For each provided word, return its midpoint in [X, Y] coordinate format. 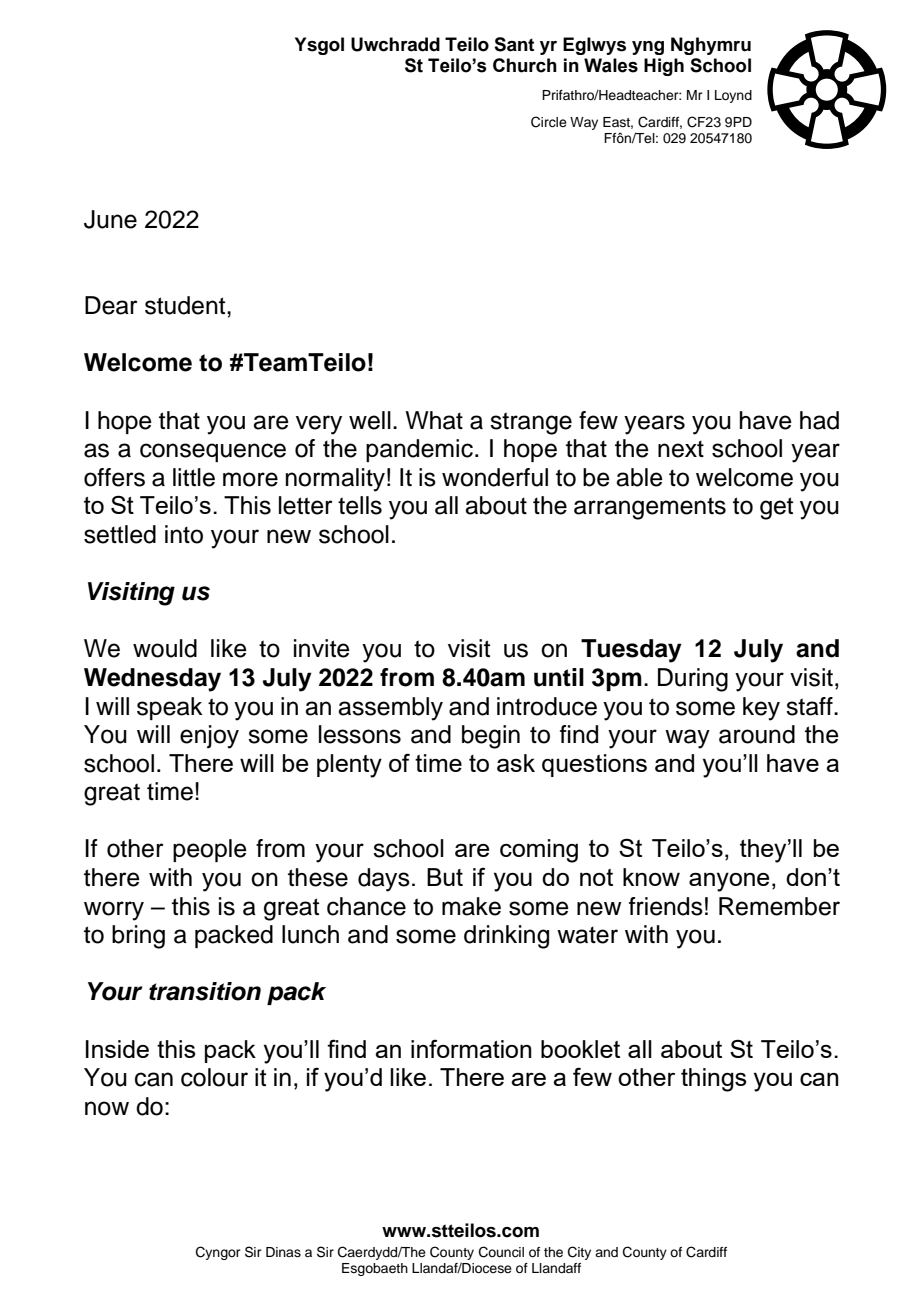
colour [214, 1077]
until [559, 677]
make [471, 906]
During [693, 680]
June [110, 219]
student [186, 305]
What [434, 420]
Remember [779, 906]
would [165, 648]
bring [138, 937]
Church [525, 65]
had [819, 420]
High [664, 67]
